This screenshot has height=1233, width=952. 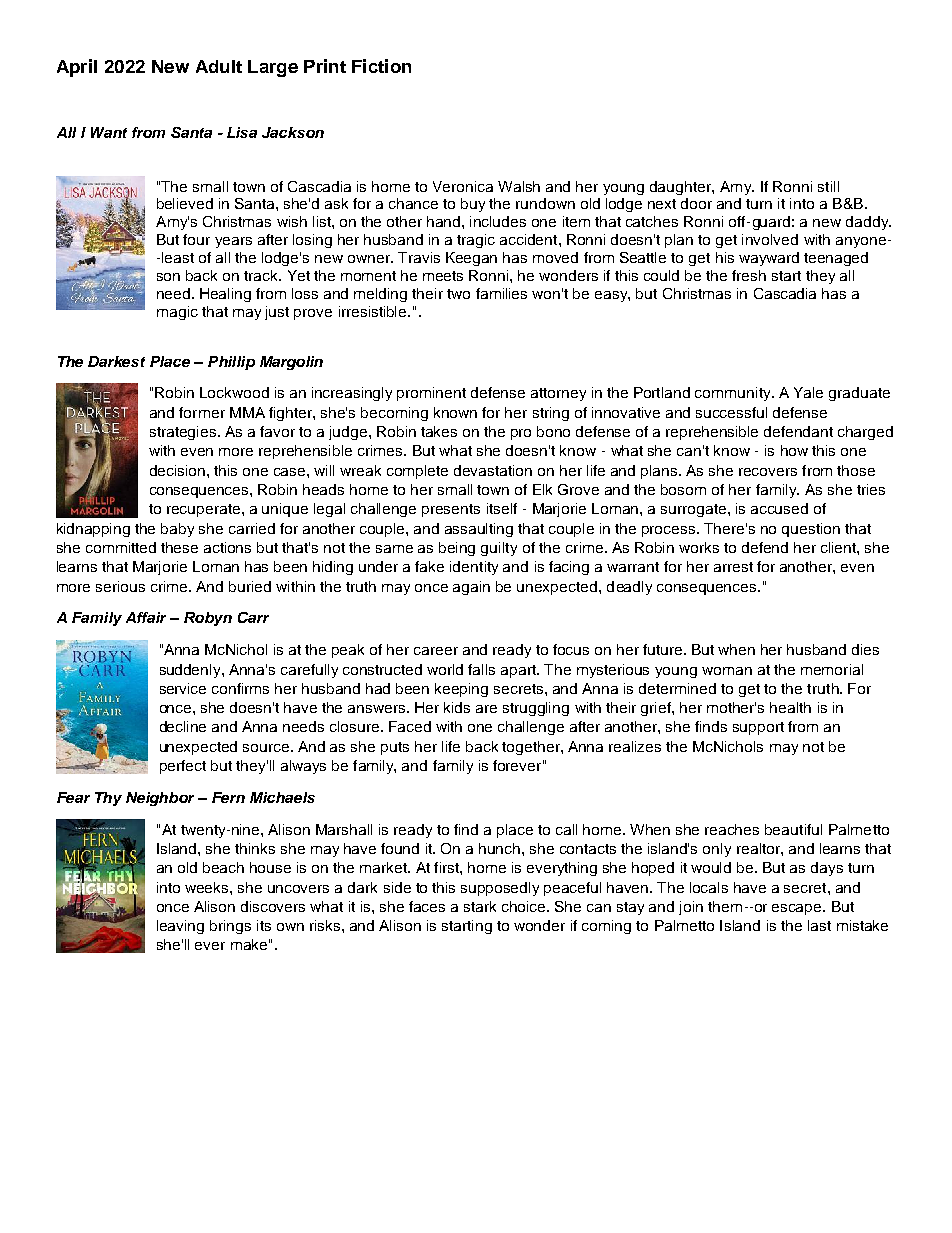 I want to click on accused, so click(x=779, y=508).
